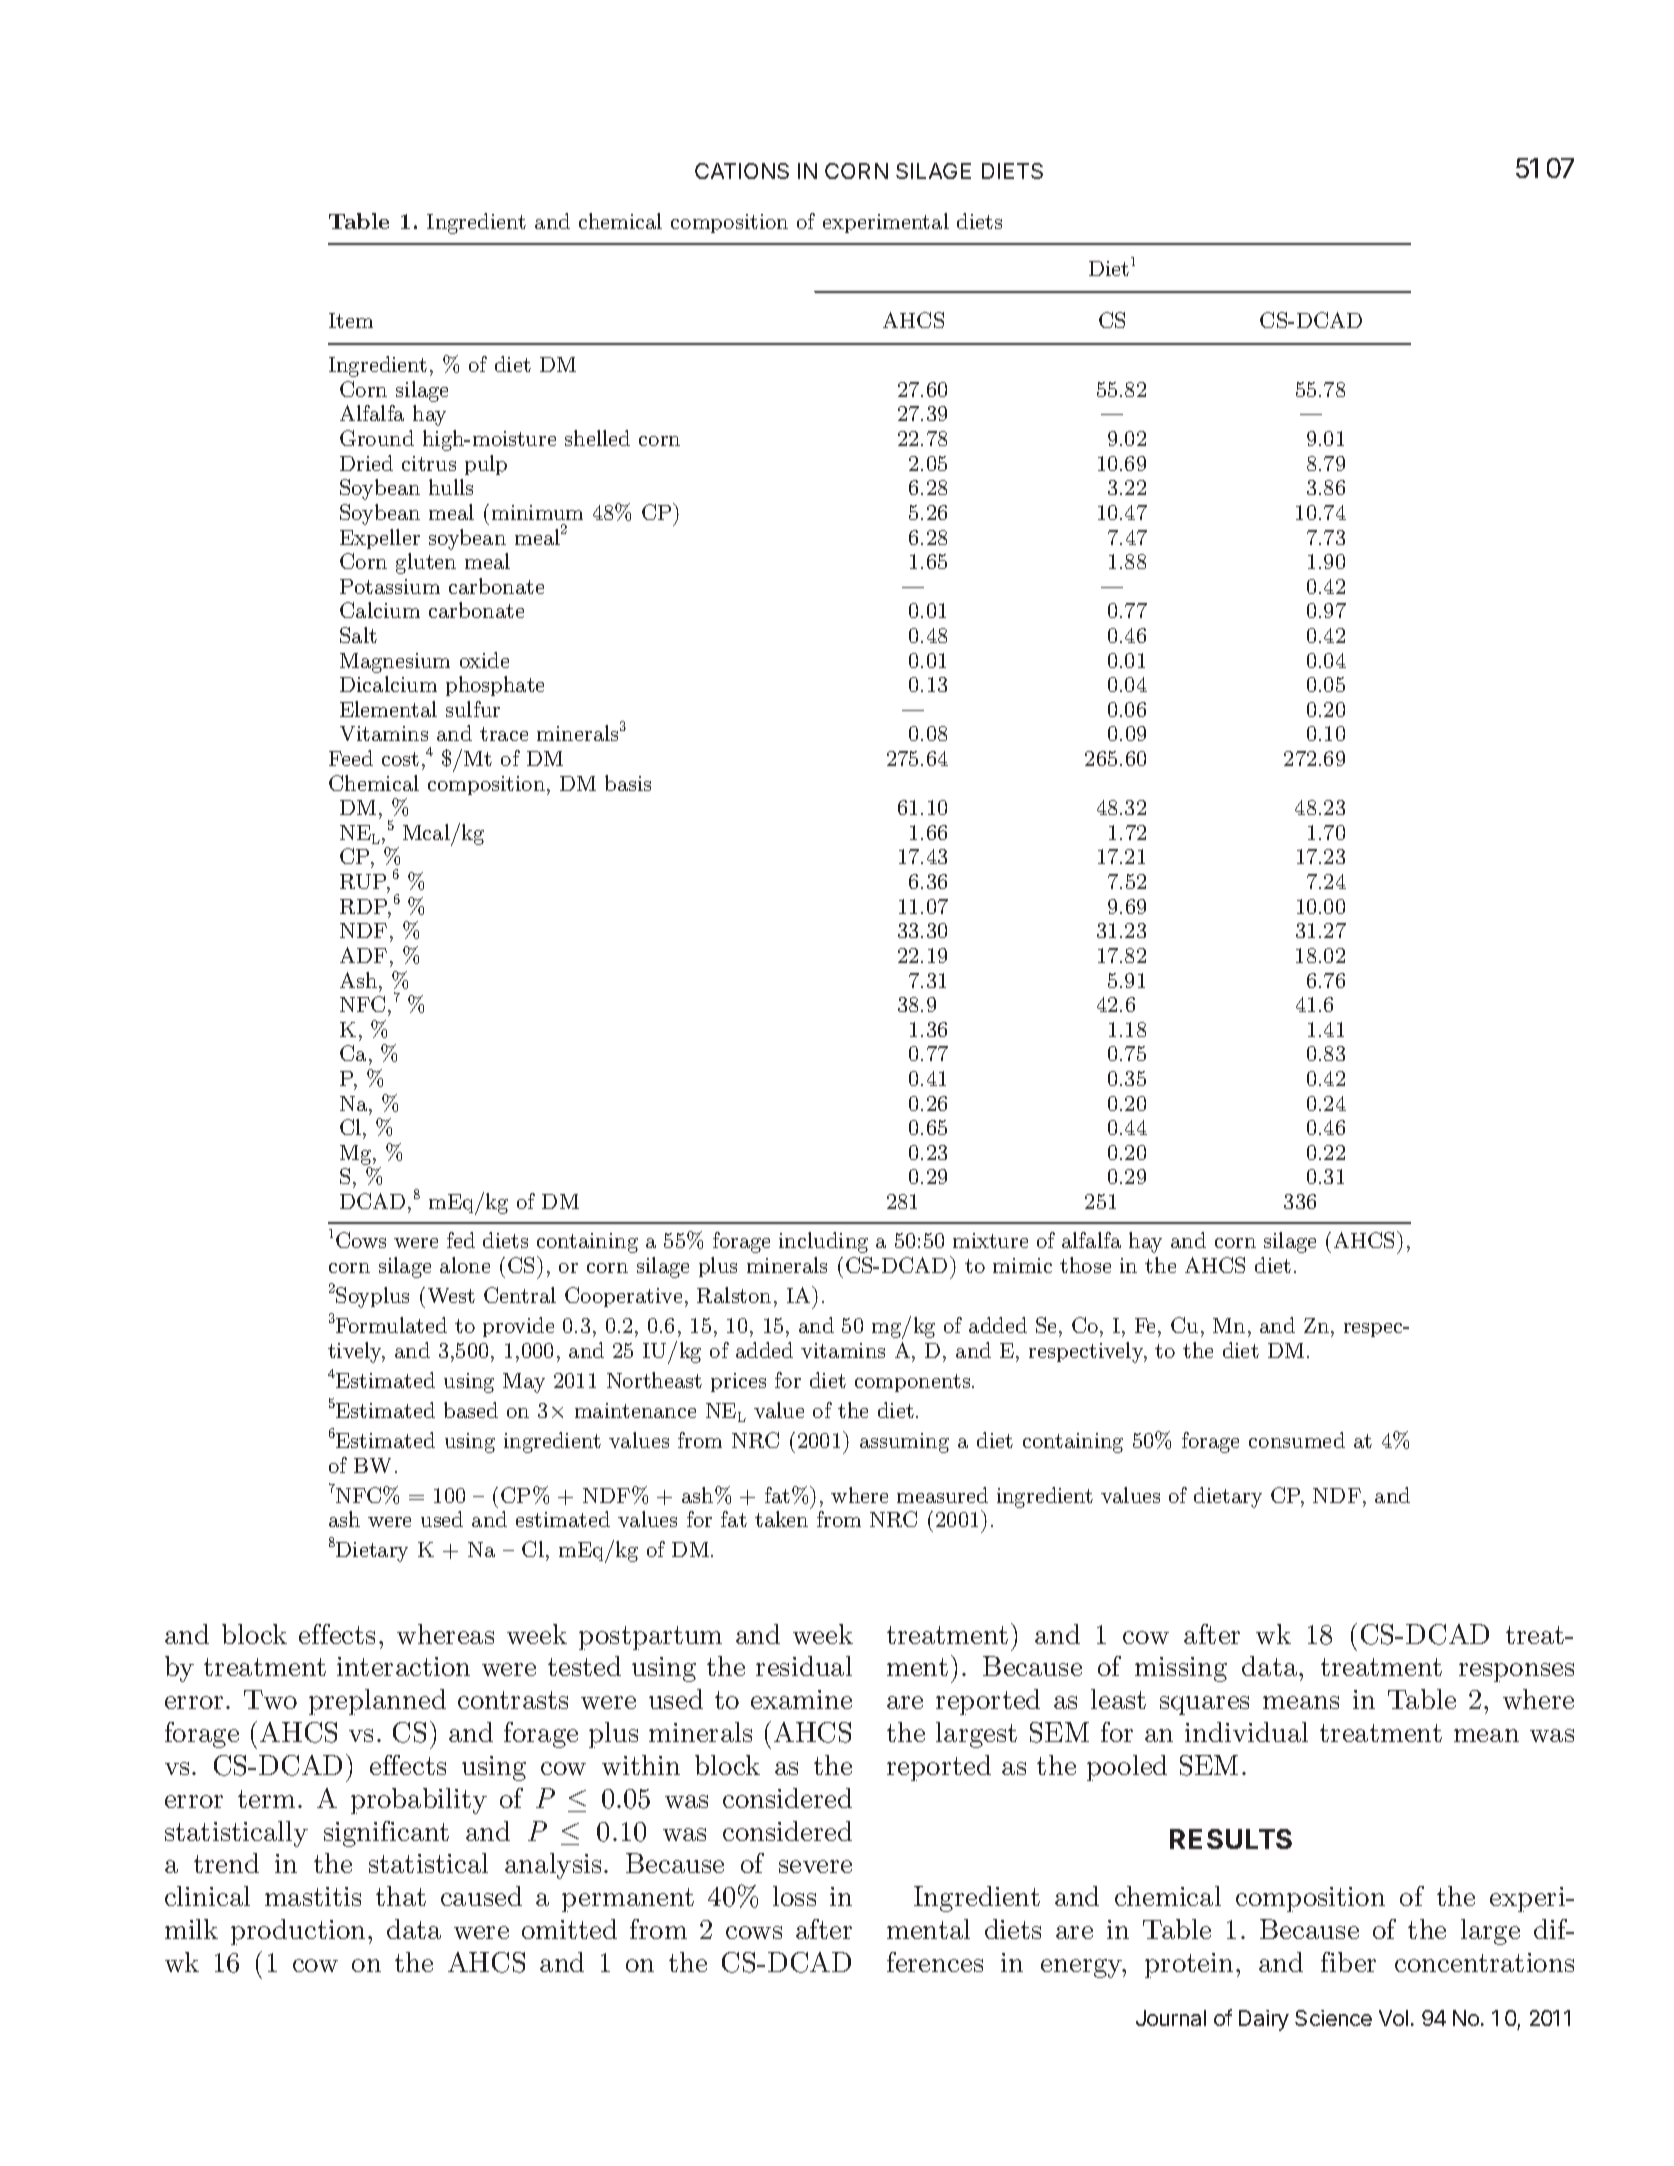 The width and height of the image is (1674, 2166). What do you see at coordinates (363, 955) in the image?
I see `ADF` at bounding box center [363, 955].
